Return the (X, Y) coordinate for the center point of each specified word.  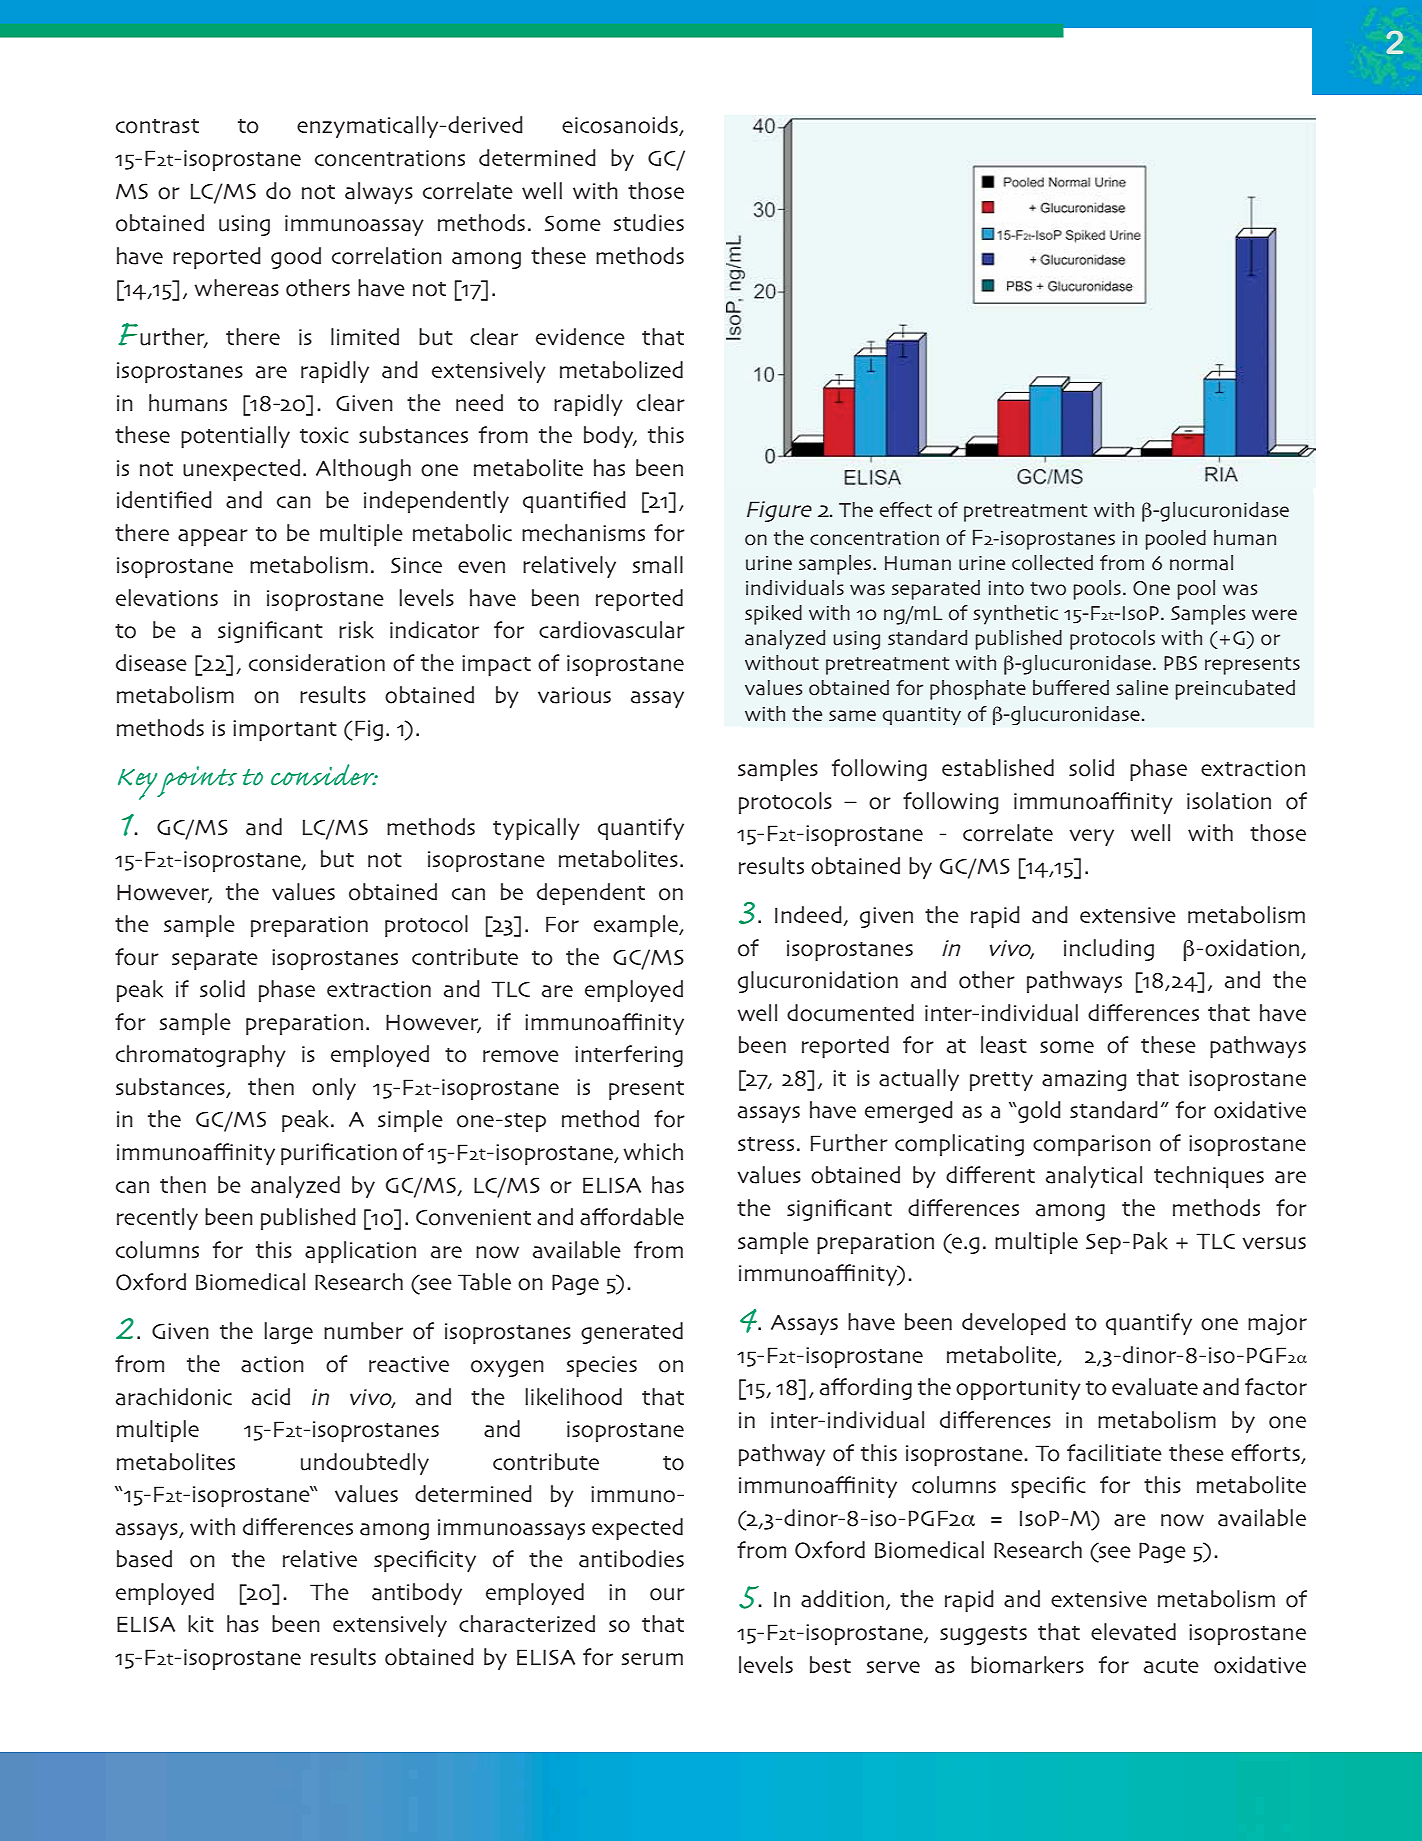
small (658, 565)
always (379, 193)
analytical (1094, 1177)
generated (632, 1333)
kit (201, 1624)
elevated (1133, 1632)
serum (652, 1659)
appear (213, 537)
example (637, 926)
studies (649, 223)
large (288, 1333)
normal (1201, 563)
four (137, 957)
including (1109, 950)
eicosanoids (621, 126)
